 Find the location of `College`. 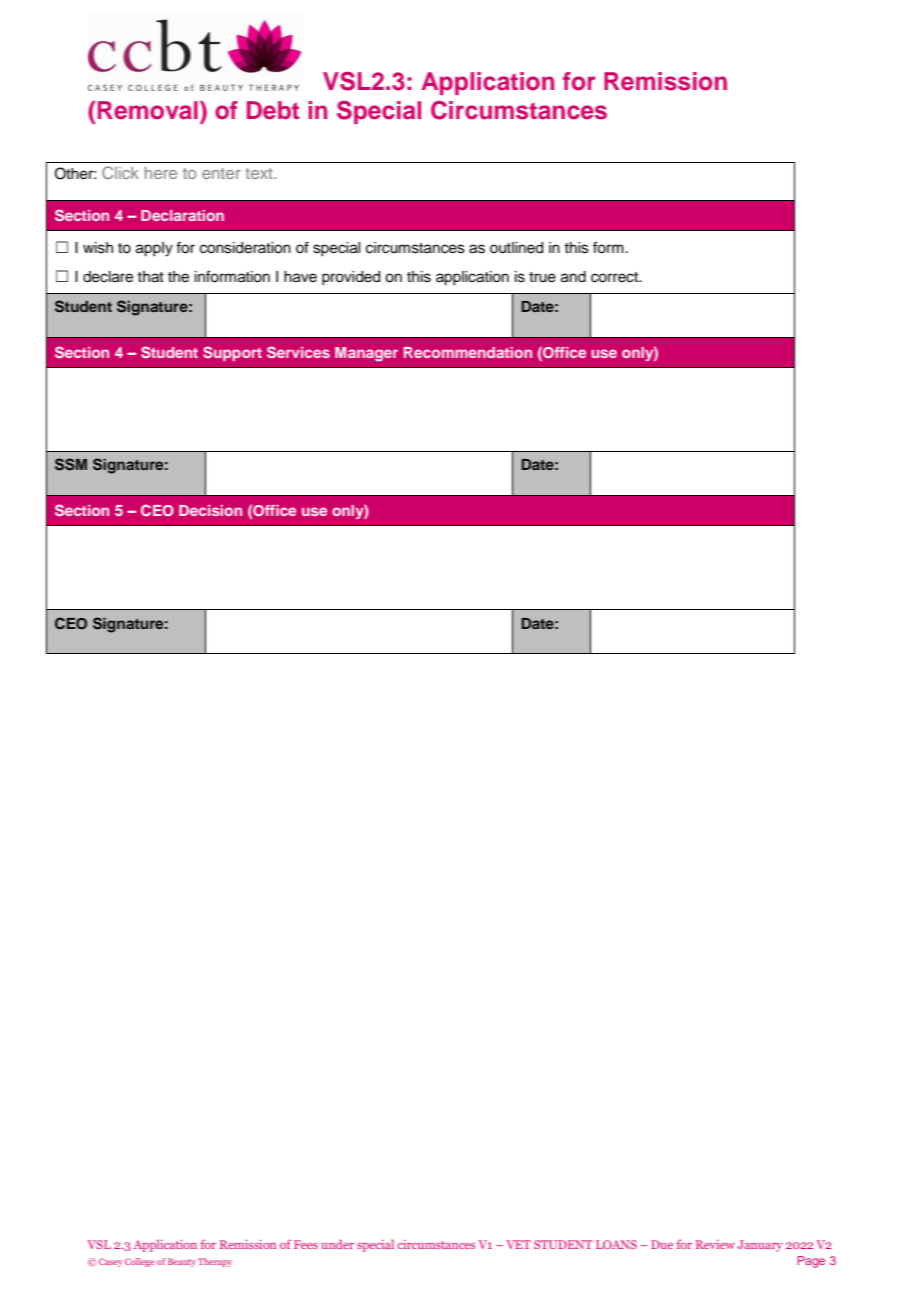

College is located at coordinates (139, 1262).
